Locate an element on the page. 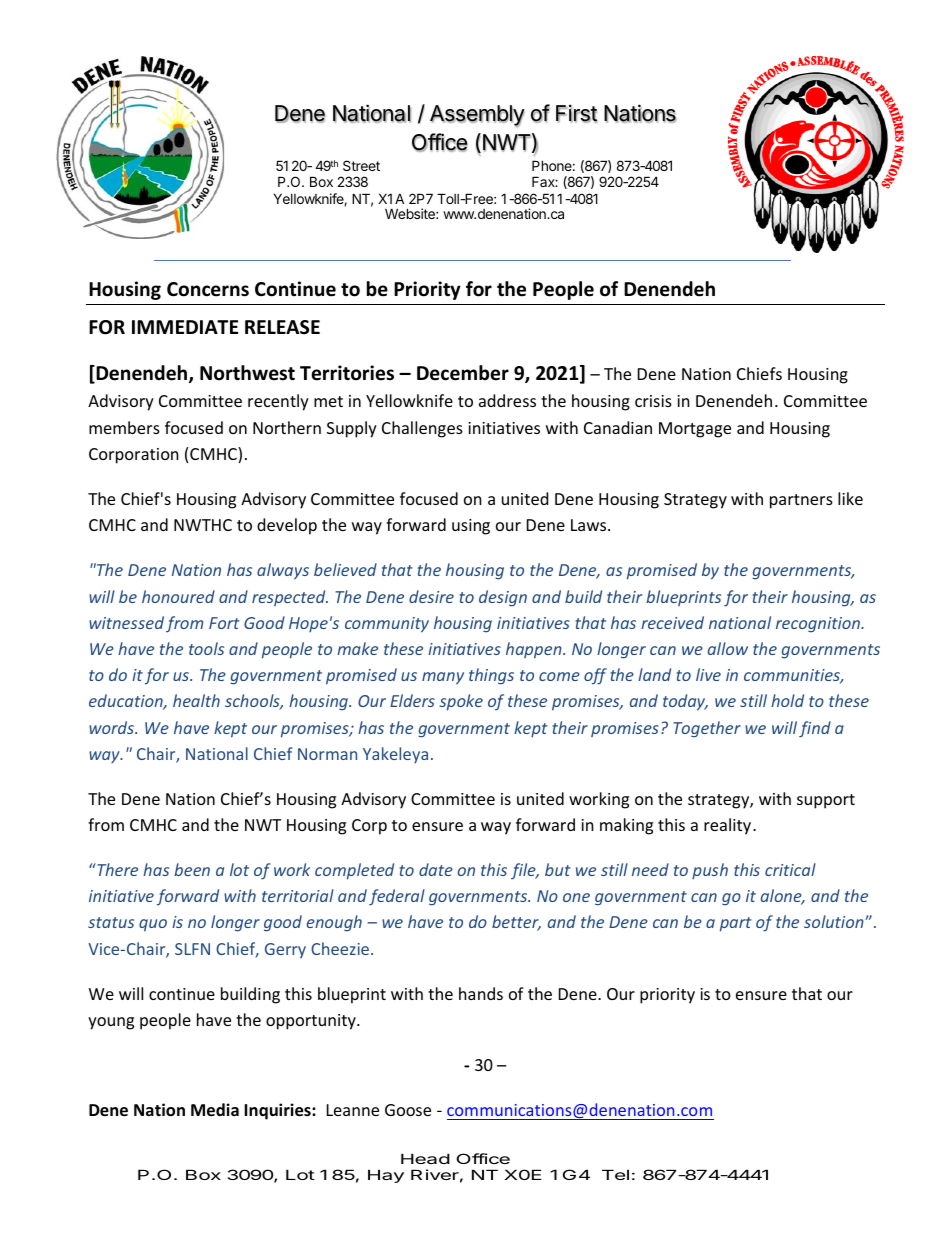 Image resolution: width=952 pixels, height=1233 pixels. Inquiries is located at coordinates (278, 1111).
